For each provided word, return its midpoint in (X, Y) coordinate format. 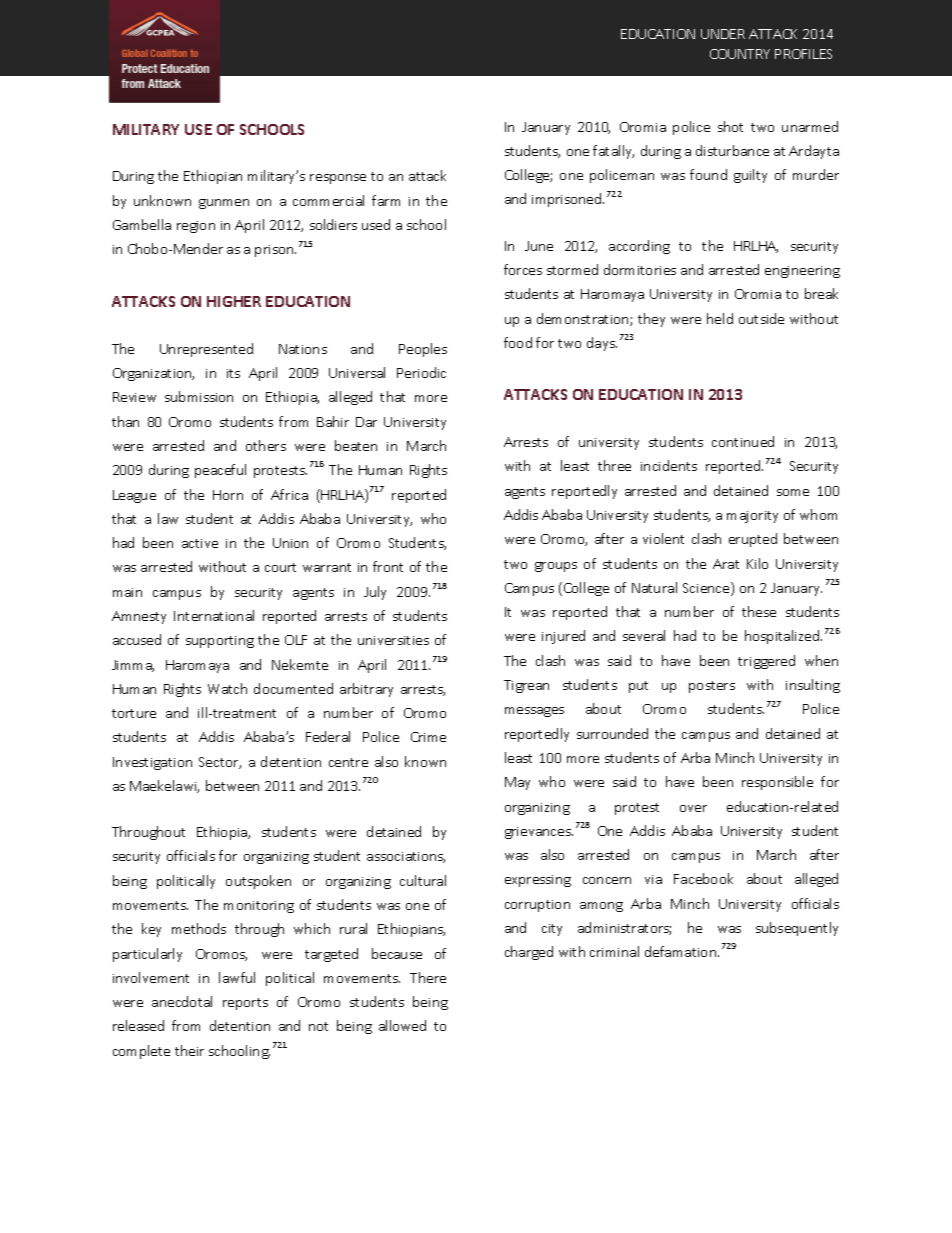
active (200, 543)
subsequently (797, 929)
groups (556, 567)
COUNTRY (740, 54)
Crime (428, 737)
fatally (613, 152)
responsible (777, 783)
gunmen (224, 204)
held (720, 318)
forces (523, 269)
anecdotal (182, 1001)
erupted (753, 540)
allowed (402, 1025)
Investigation (152, 763)
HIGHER (234, 301)
